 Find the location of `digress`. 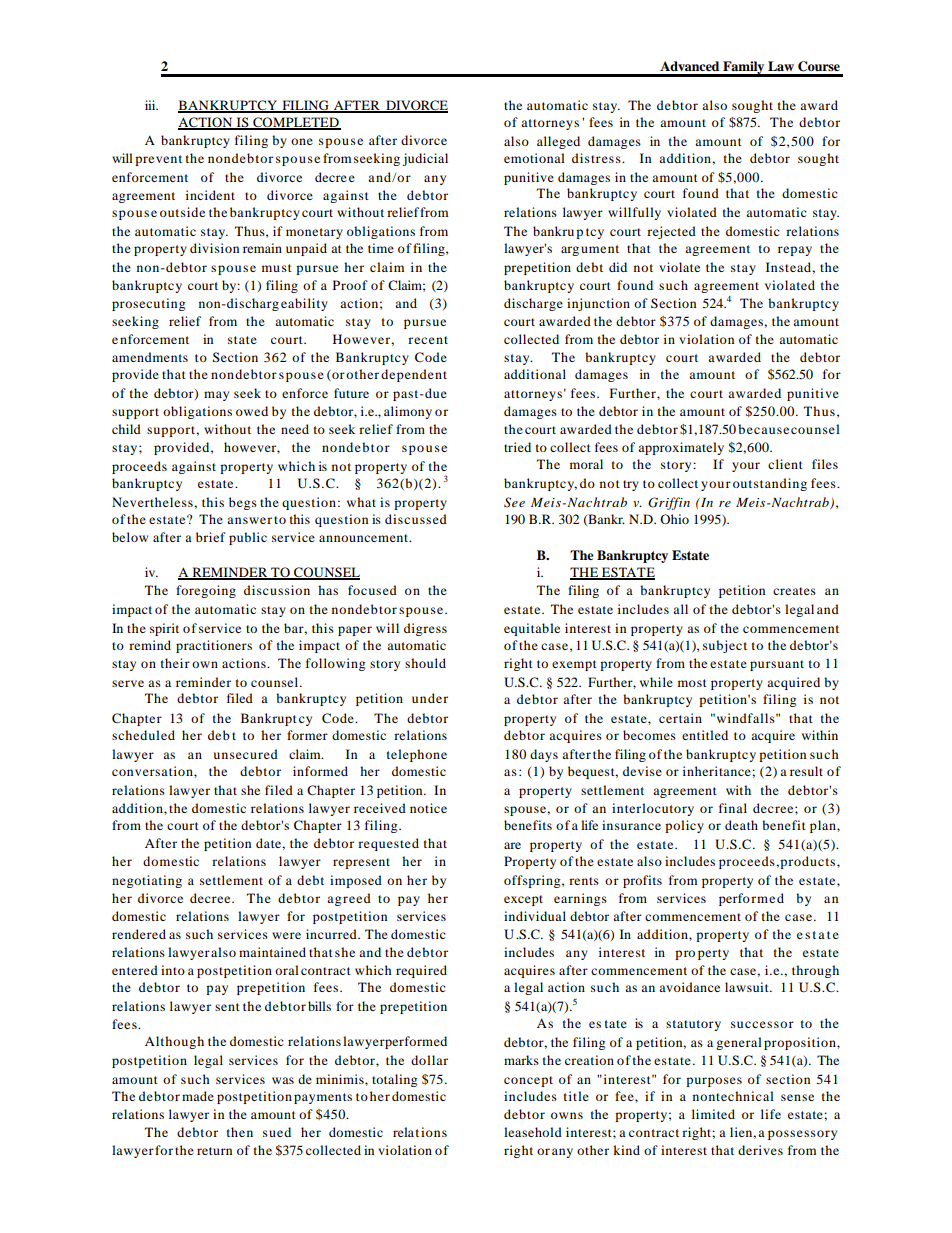

digress is located at coordinates (425, 629).
